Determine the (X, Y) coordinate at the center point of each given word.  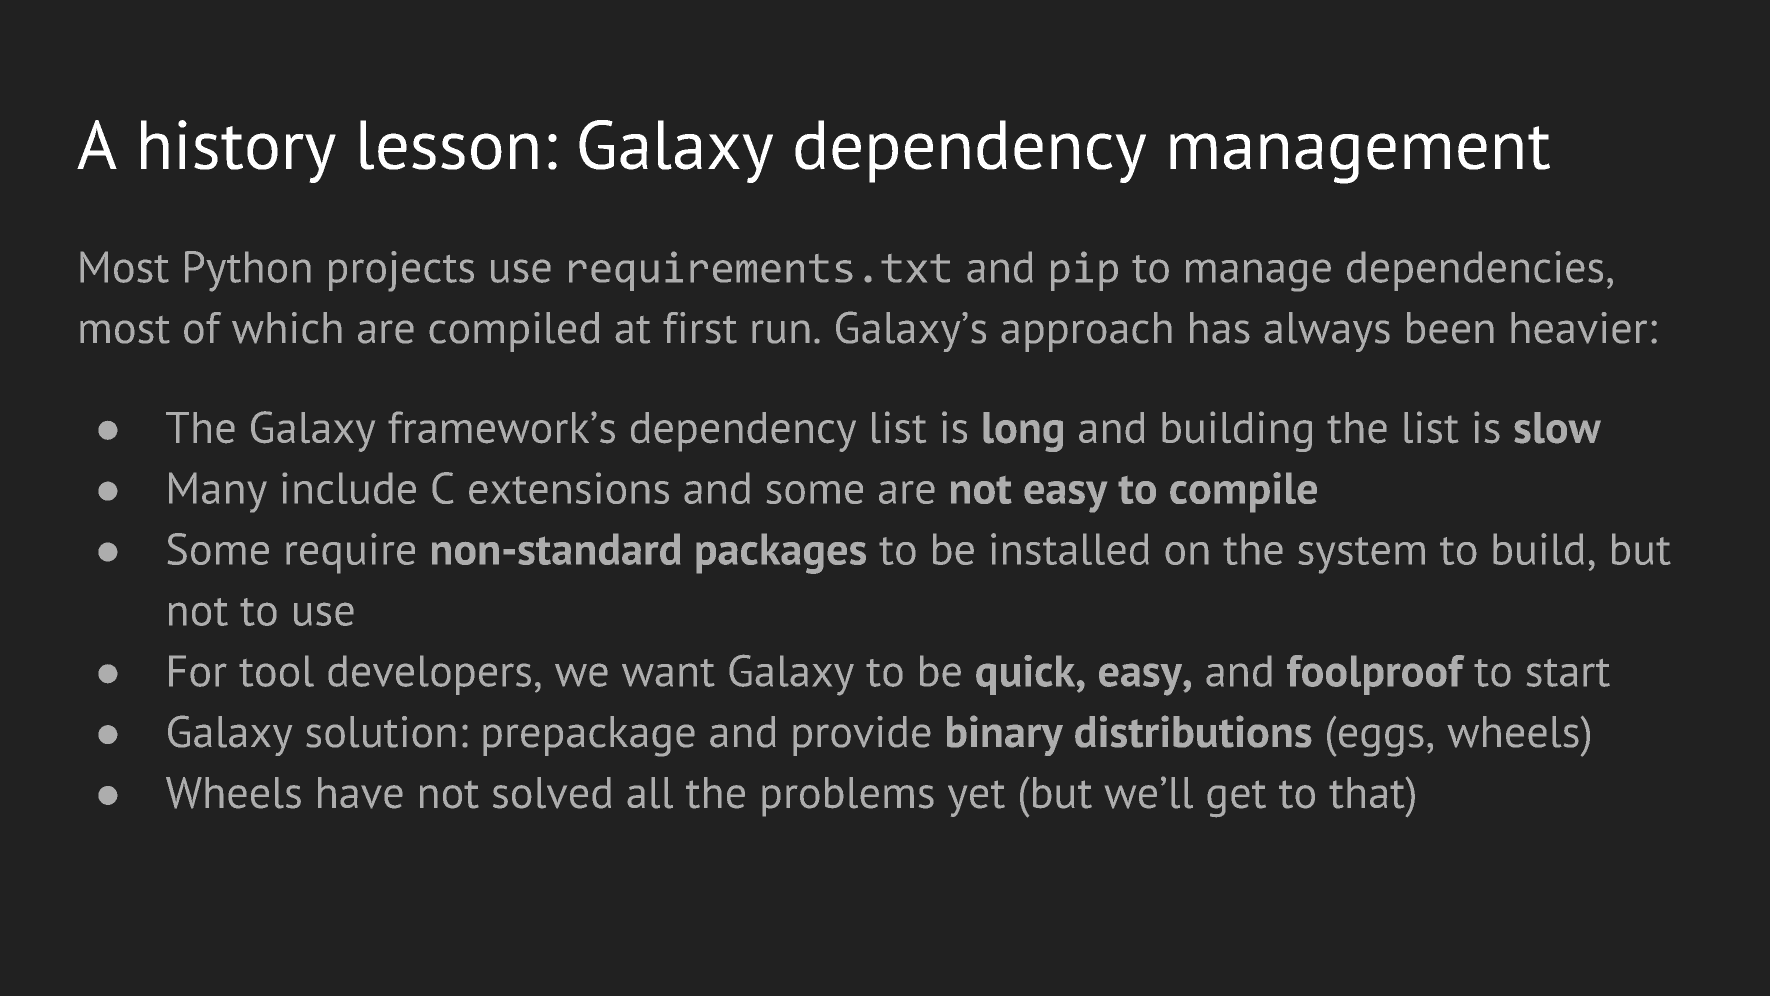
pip (1084, 271)
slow (1557, 428)
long (1023, 432)
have (360, 793)
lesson (449, 145)
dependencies (1475, 271)
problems (848, 797)
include (349, 488)
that (1368, 793)
